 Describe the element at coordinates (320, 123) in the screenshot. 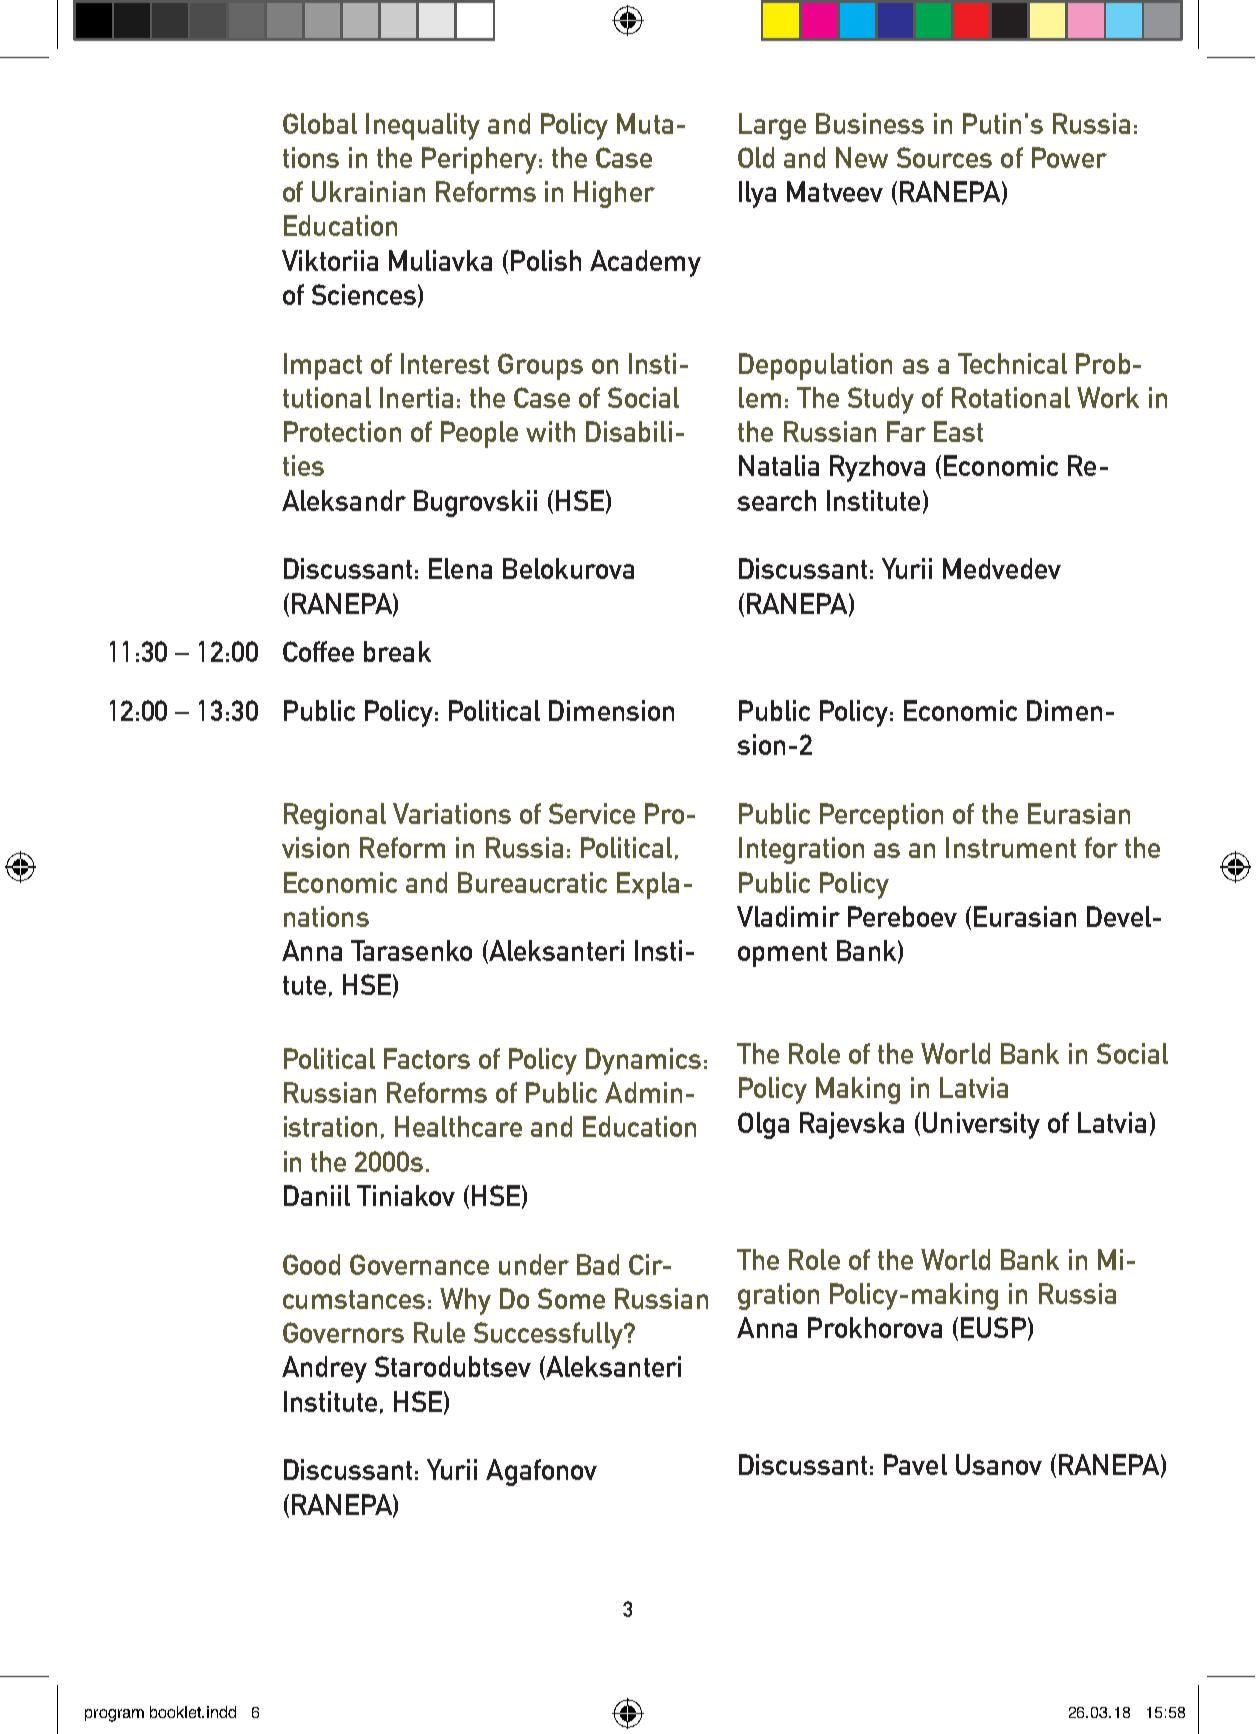

I see `Global` at that location.
